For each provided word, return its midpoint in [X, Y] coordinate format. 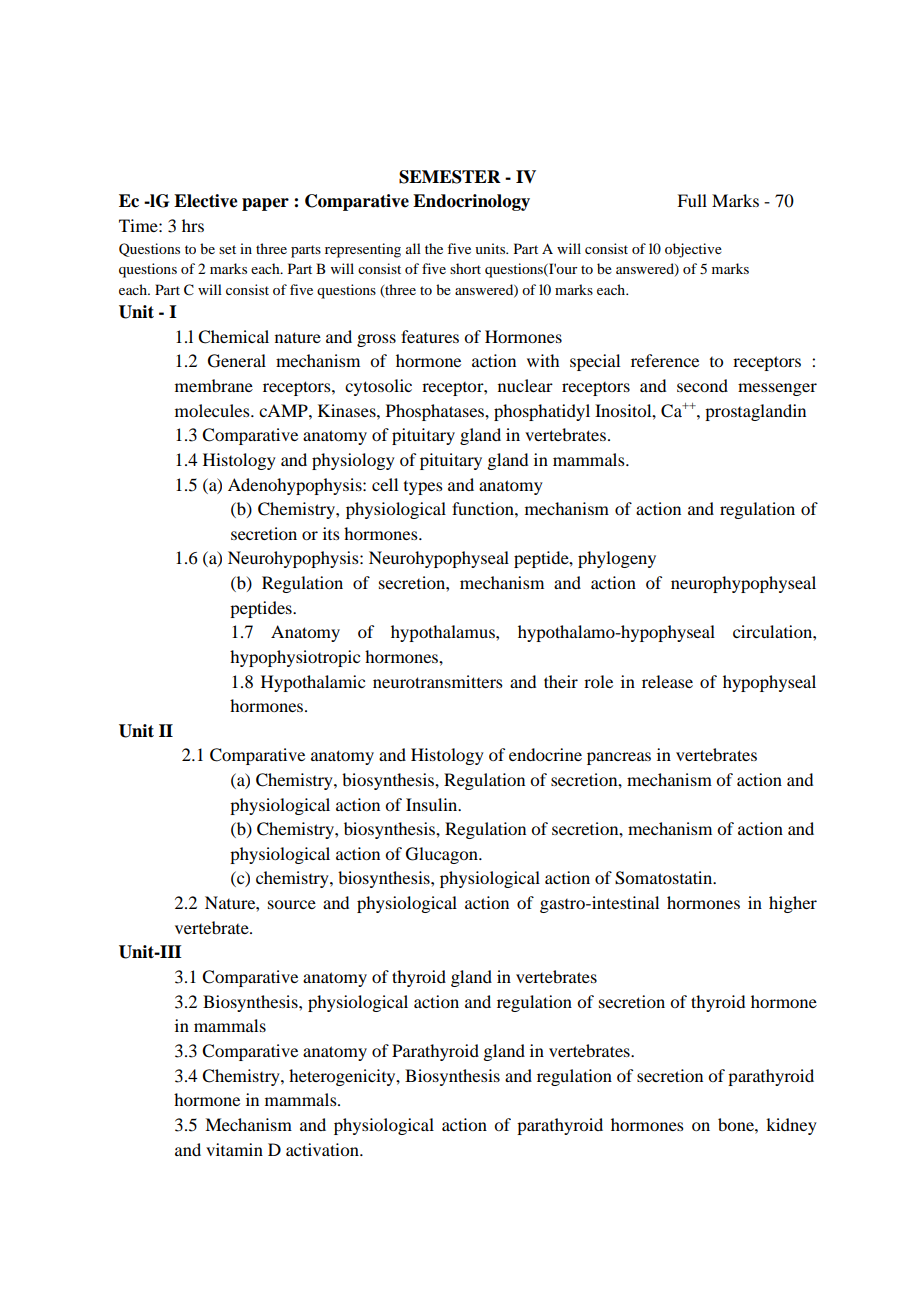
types [423, 488]
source [292, 904]
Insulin [433, 804]
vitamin [234, 1149]
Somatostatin [665, 878]
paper [265, 204]
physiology [353, 461]
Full [692, 200]
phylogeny [617, 559]
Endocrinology [471, 202]
